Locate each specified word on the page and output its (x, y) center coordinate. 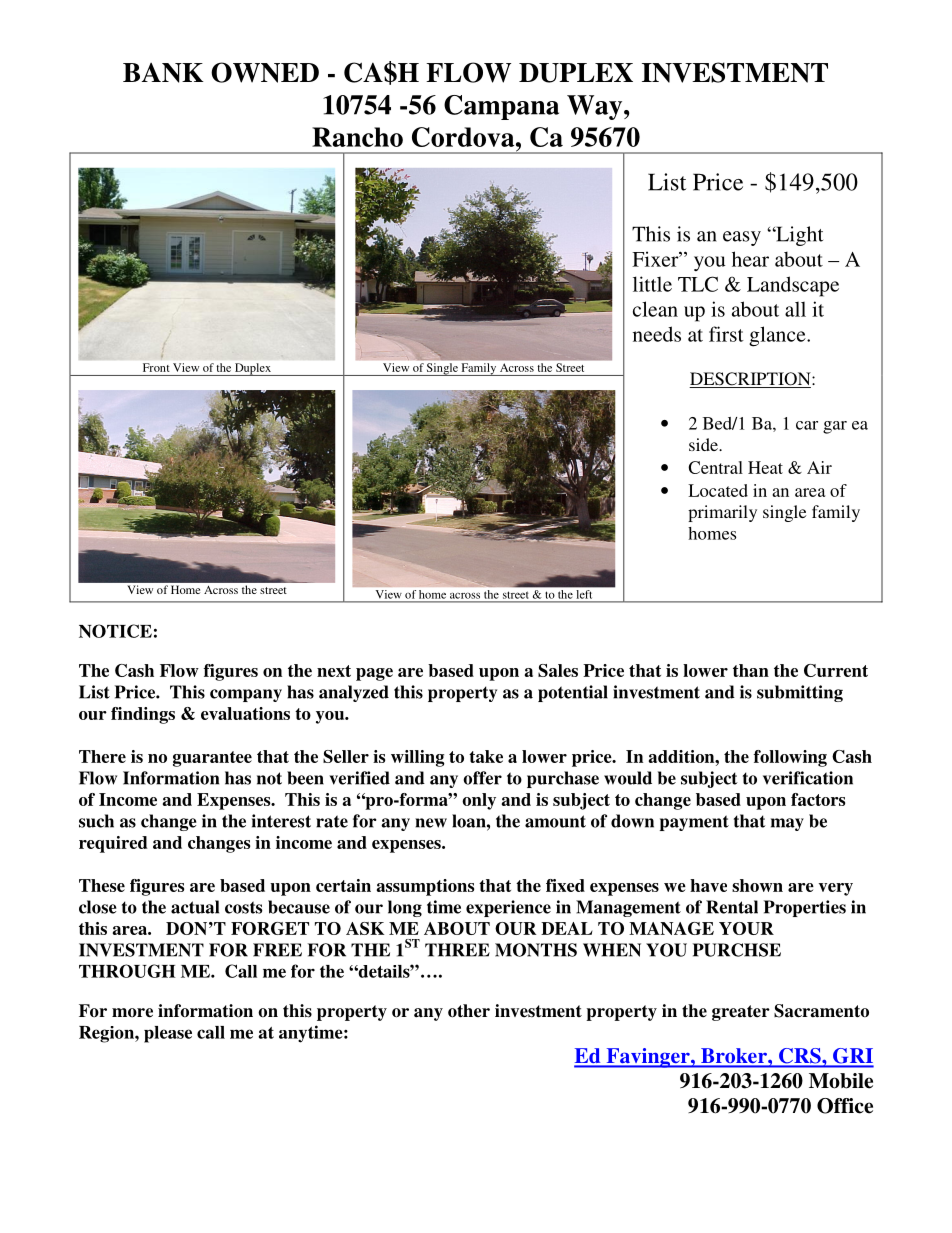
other (469, 1011)
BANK (163, 73)
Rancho (357, 137)
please (168, 1034)
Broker (734, 1057)
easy (742, 238)
